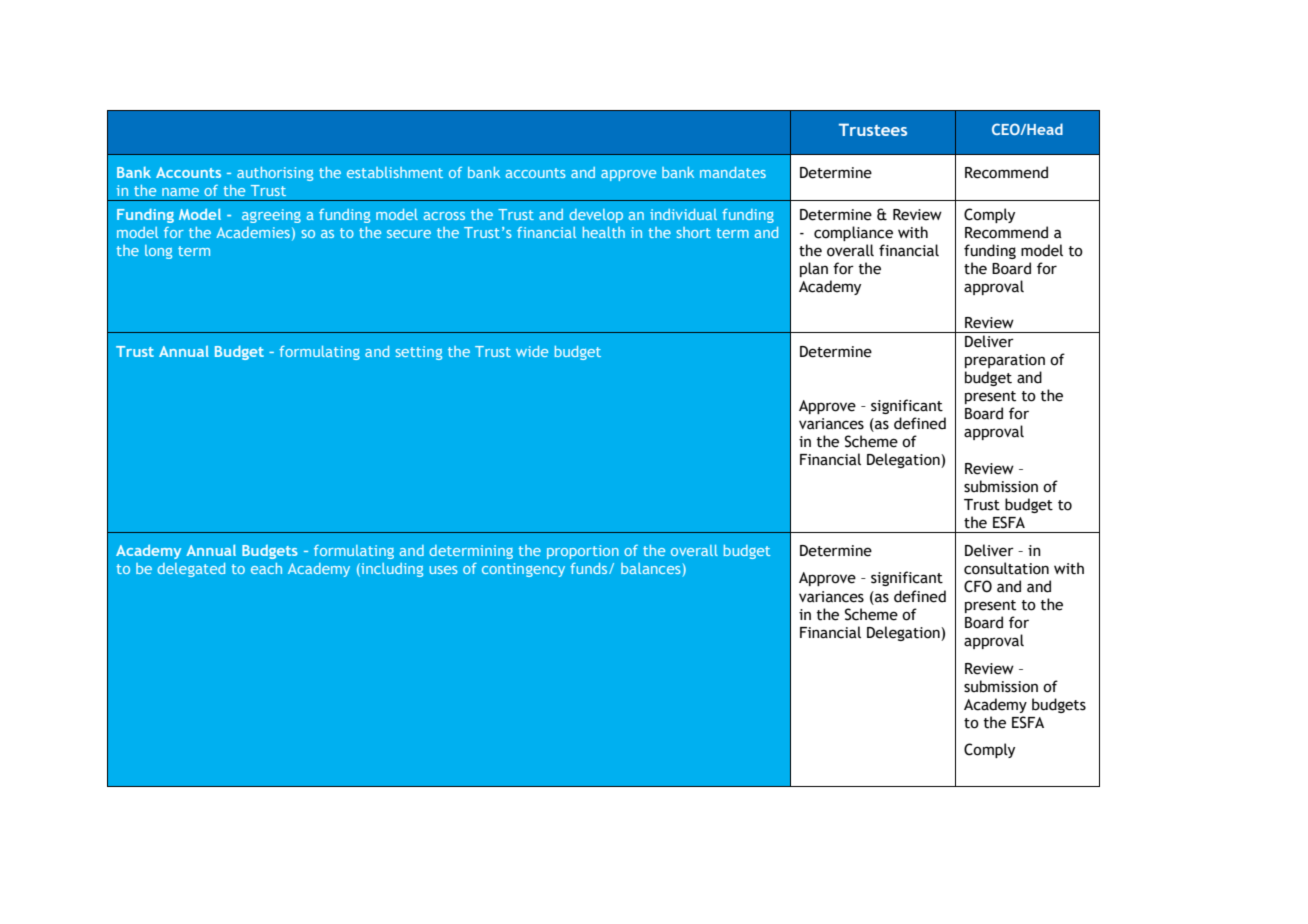 This page has width=1308, height=924. What do you see at coordinates (266, 568) in the page?
I see `each` at bounding box center [266, 568].
